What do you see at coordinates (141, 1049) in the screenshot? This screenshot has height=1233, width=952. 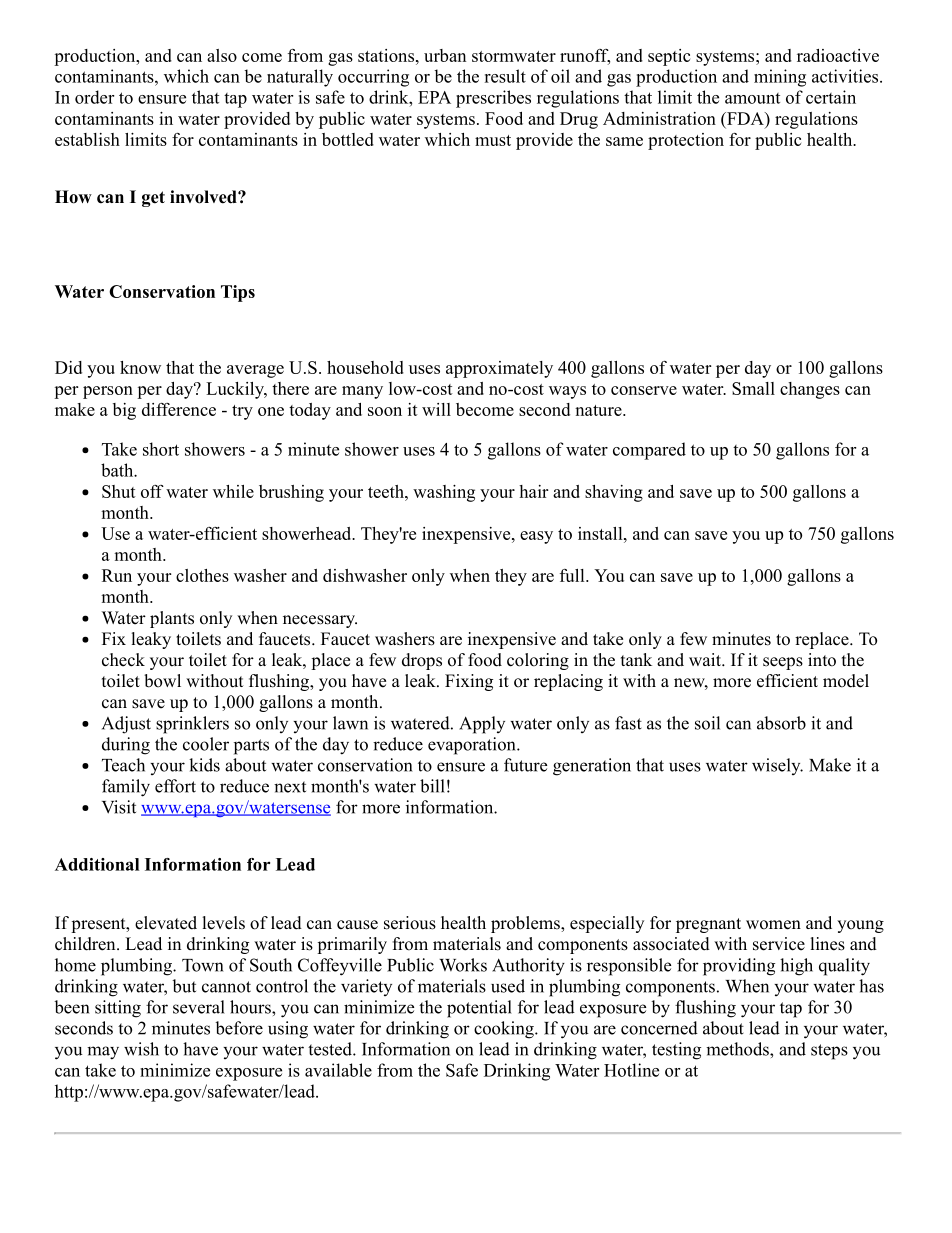 I see `wish` at bounding box center [141, 1049].
